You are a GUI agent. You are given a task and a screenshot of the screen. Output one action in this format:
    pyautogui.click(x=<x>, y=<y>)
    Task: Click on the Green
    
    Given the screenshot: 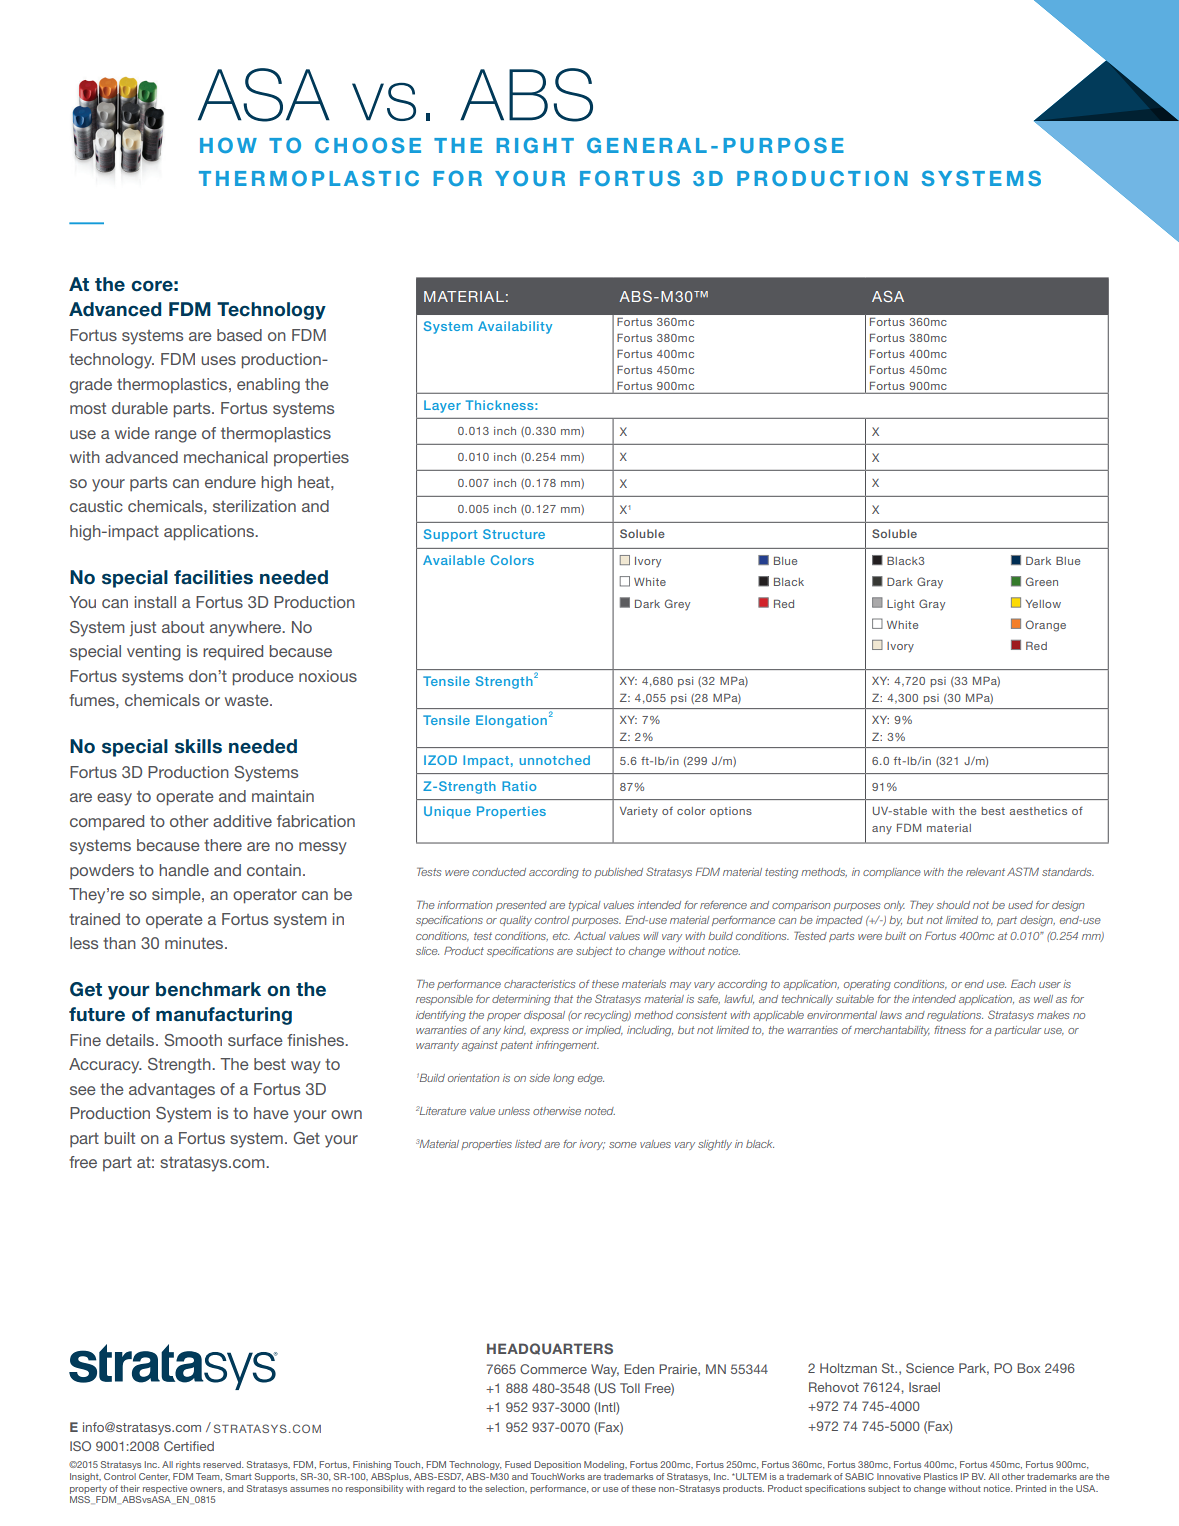 What is the action you would take?
    pyautogui.click(x=1042, y=581)
